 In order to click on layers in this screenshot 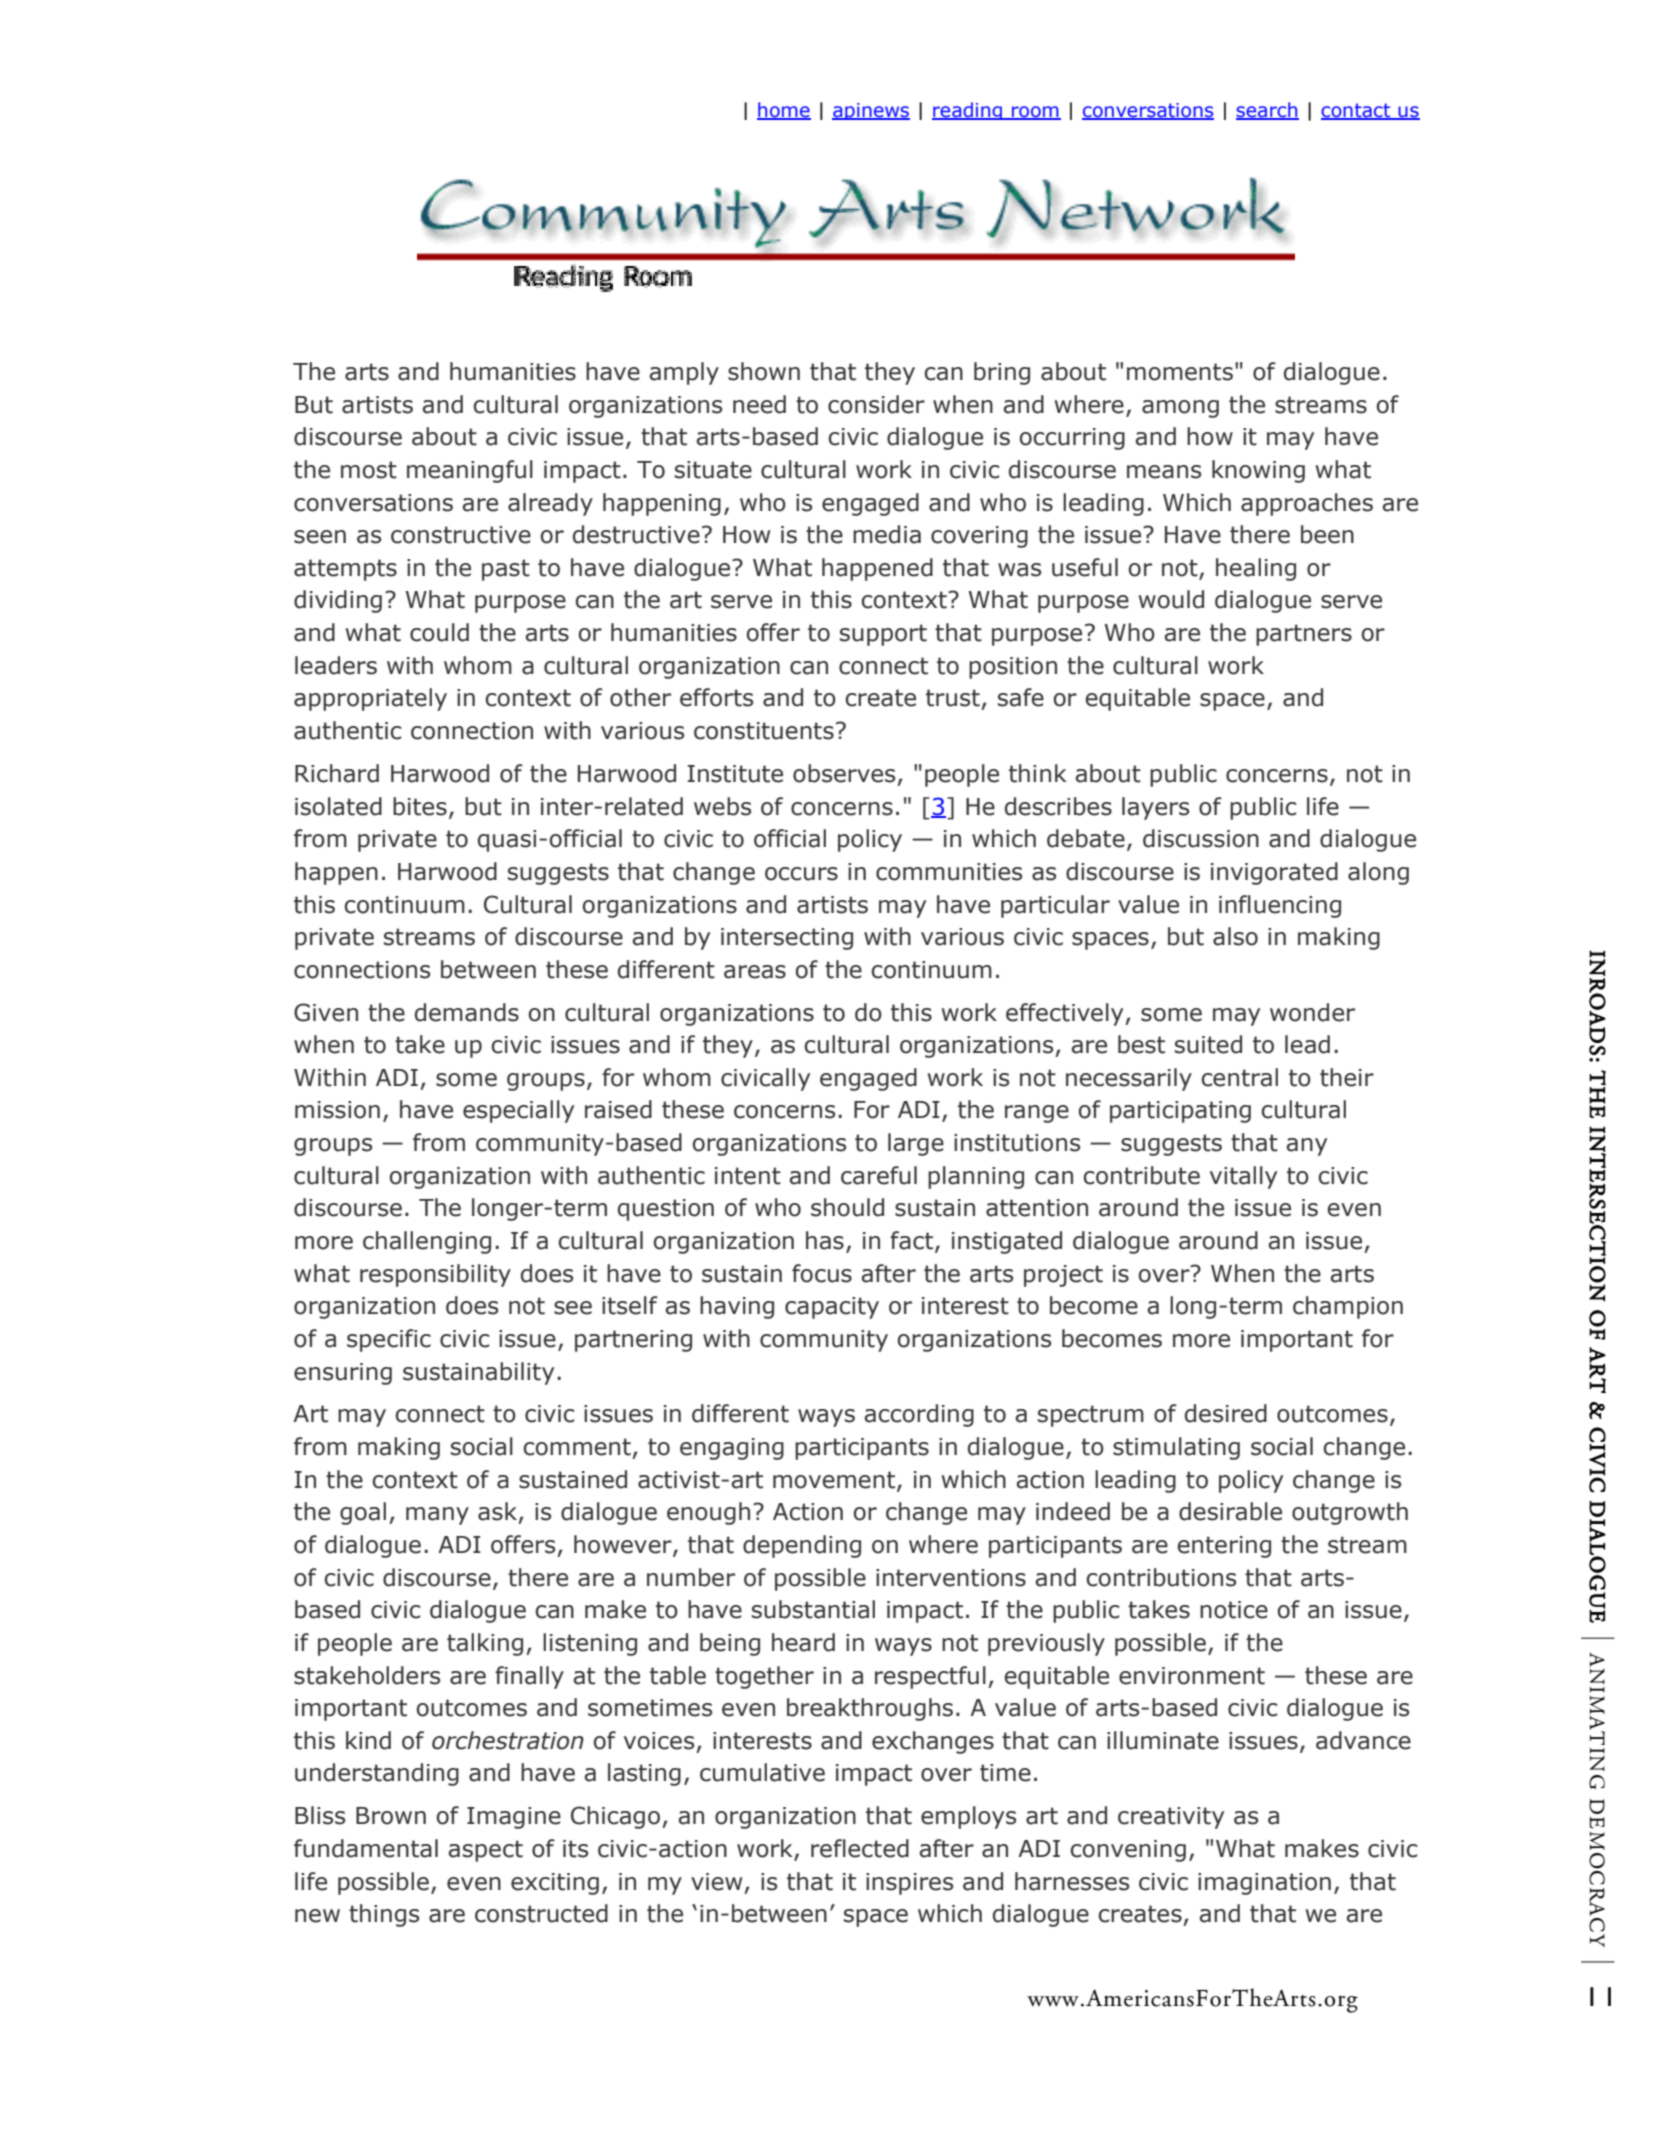, I will do `click(1155, 808)`.
